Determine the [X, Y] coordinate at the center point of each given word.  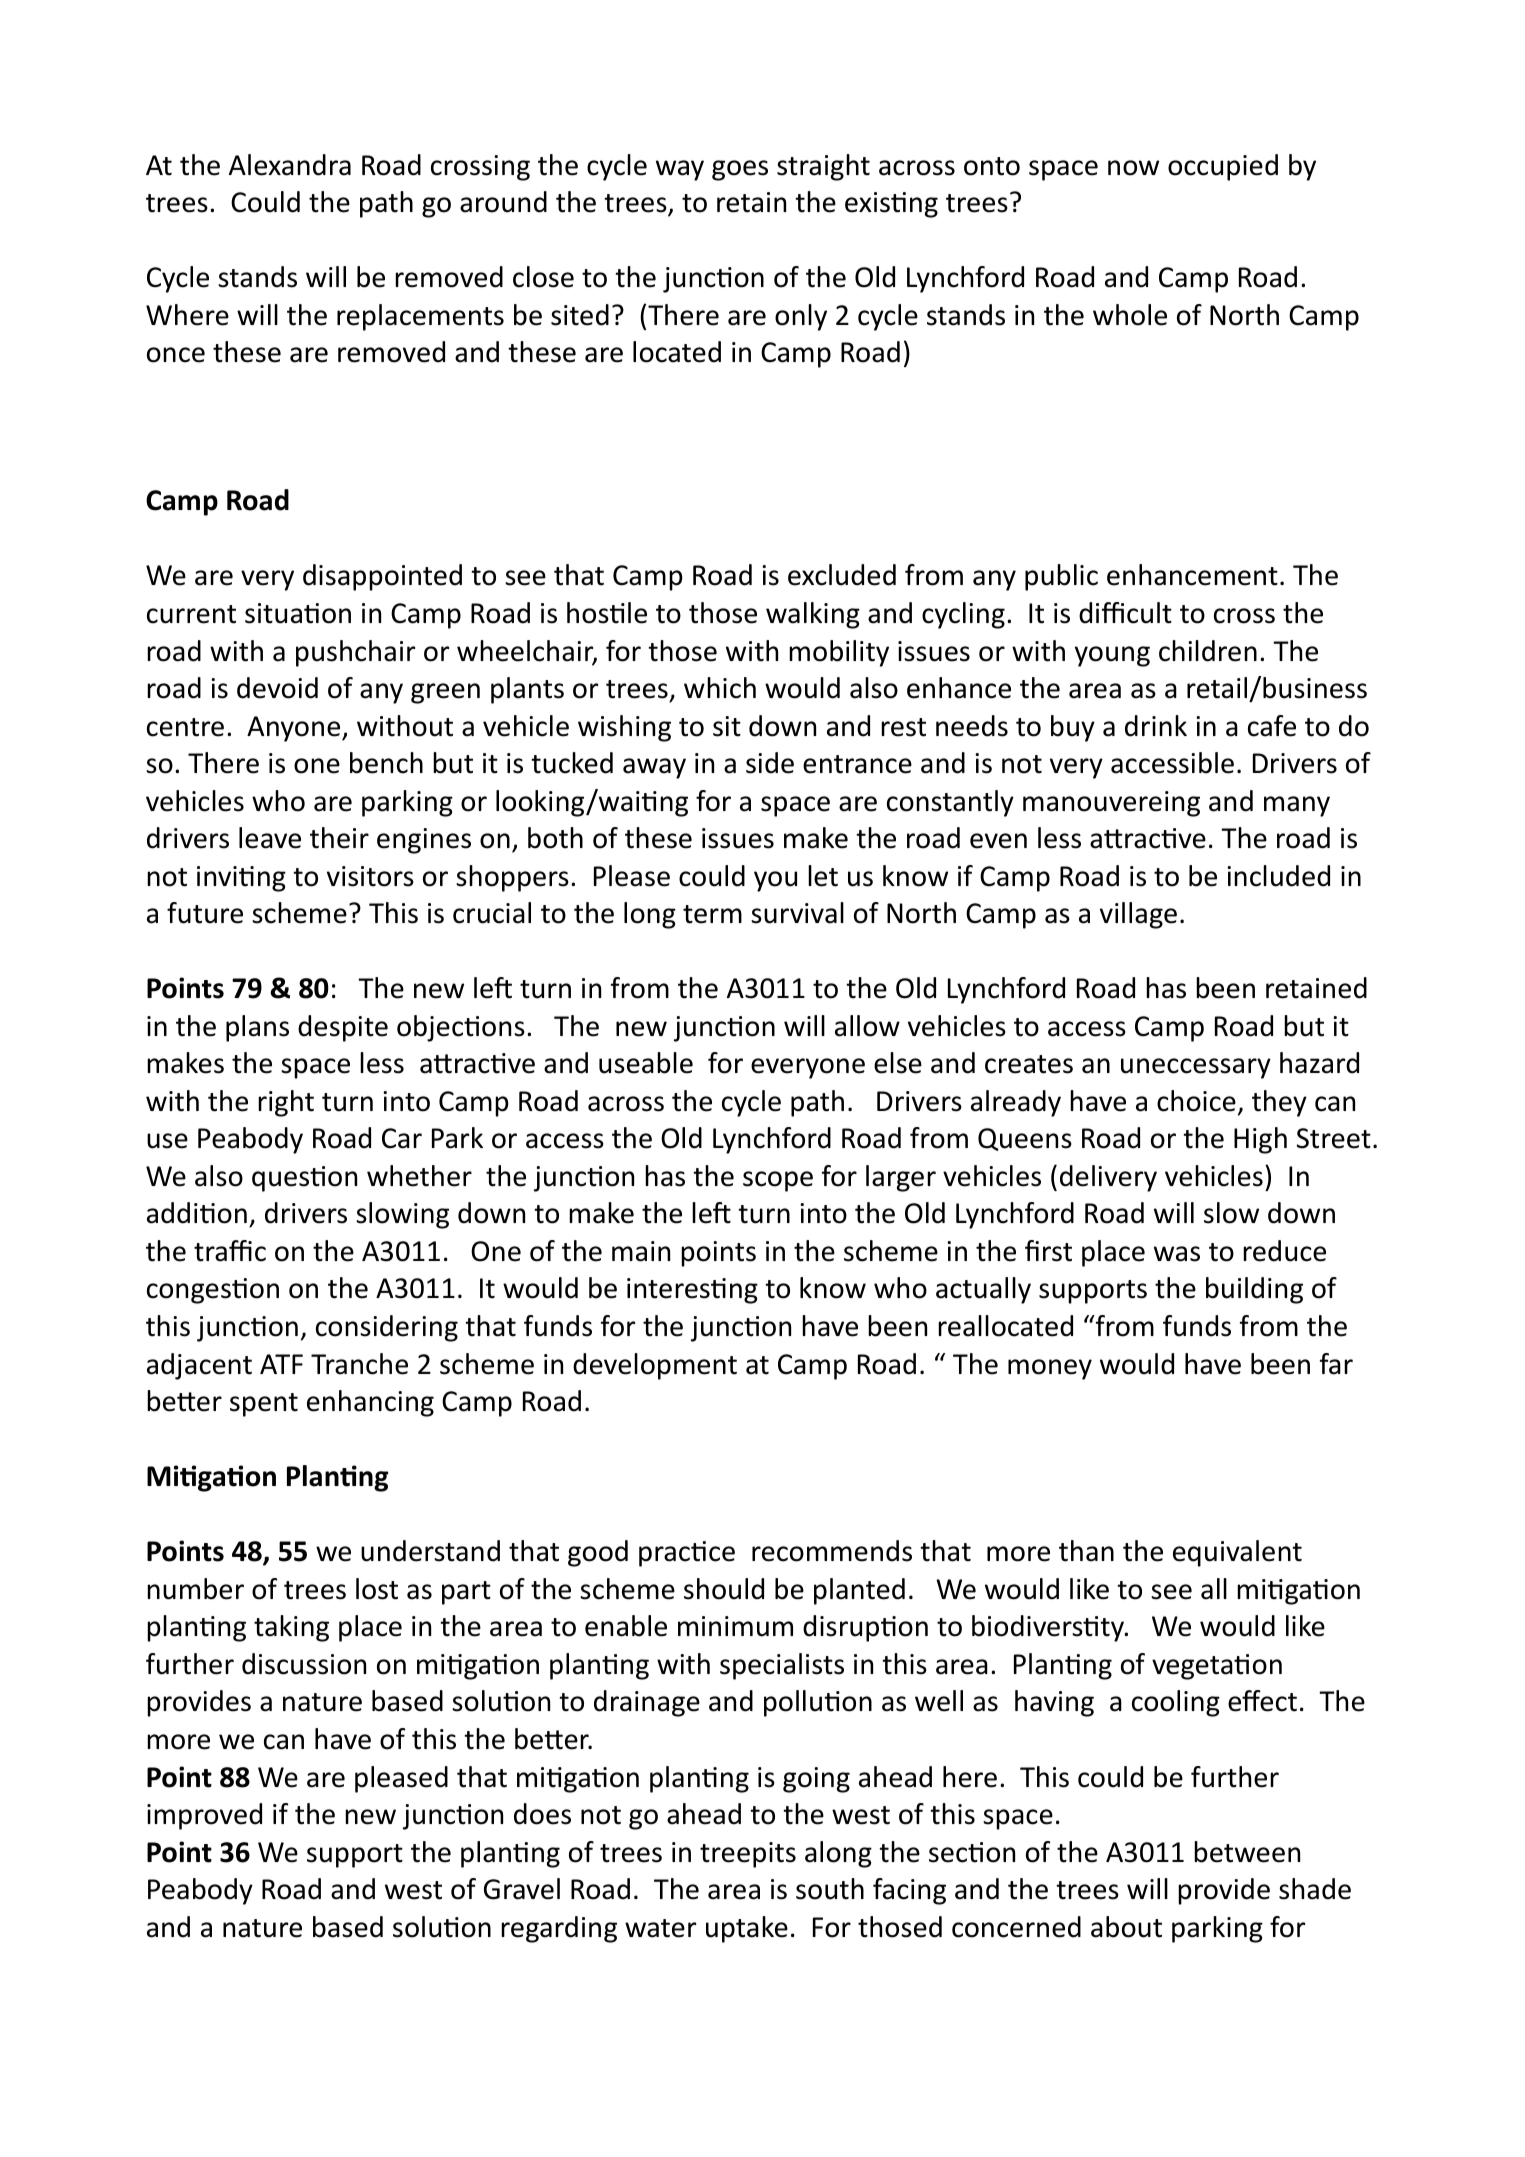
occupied [1223, 167]
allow [867, 1026]
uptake [747, 1929]
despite [343, 1028]
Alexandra [290, 165]
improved [204, 1816]
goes [740, 170]
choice [1196, 1101]
